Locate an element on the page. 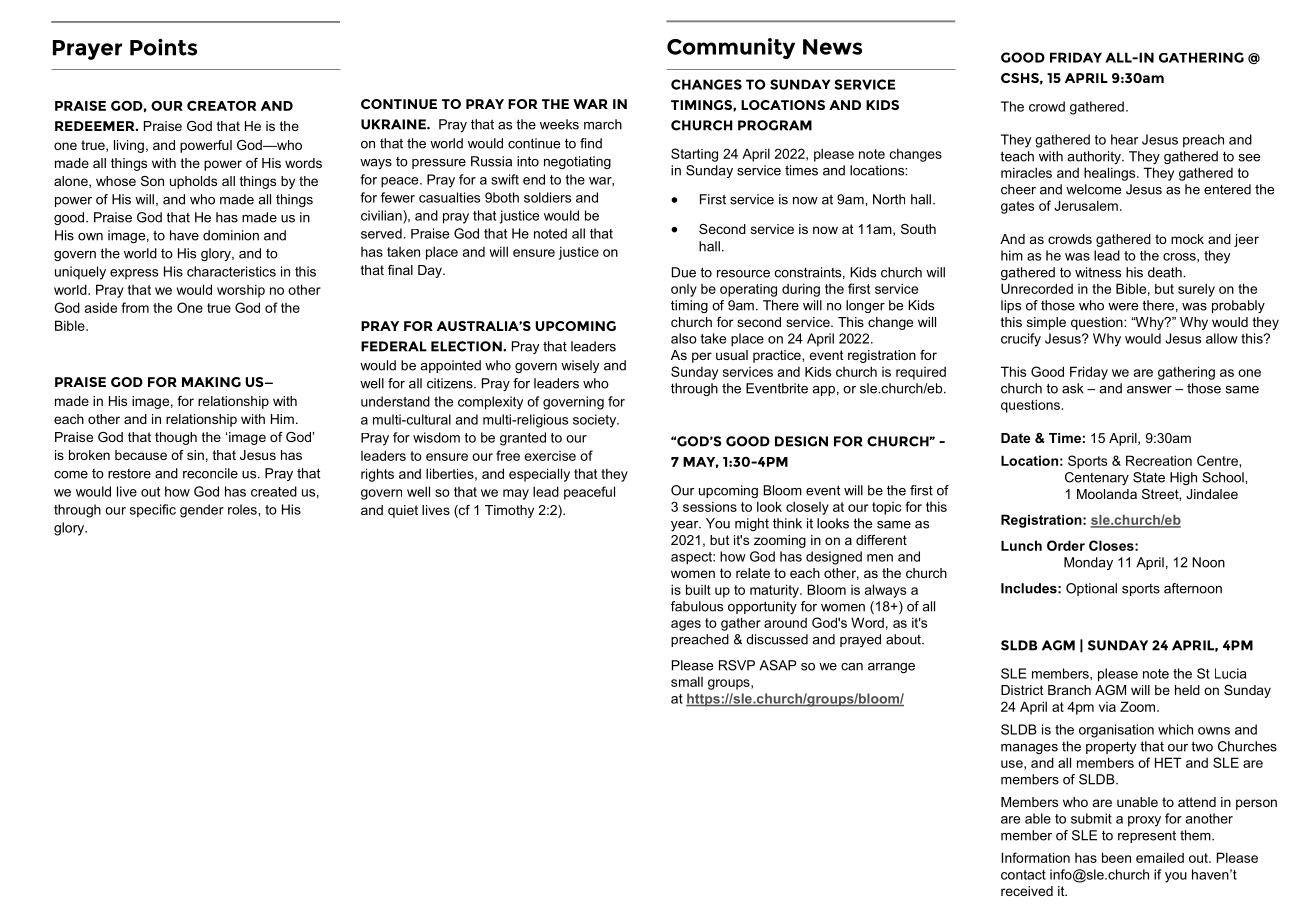  Points is located at coordinates (163, 47).
